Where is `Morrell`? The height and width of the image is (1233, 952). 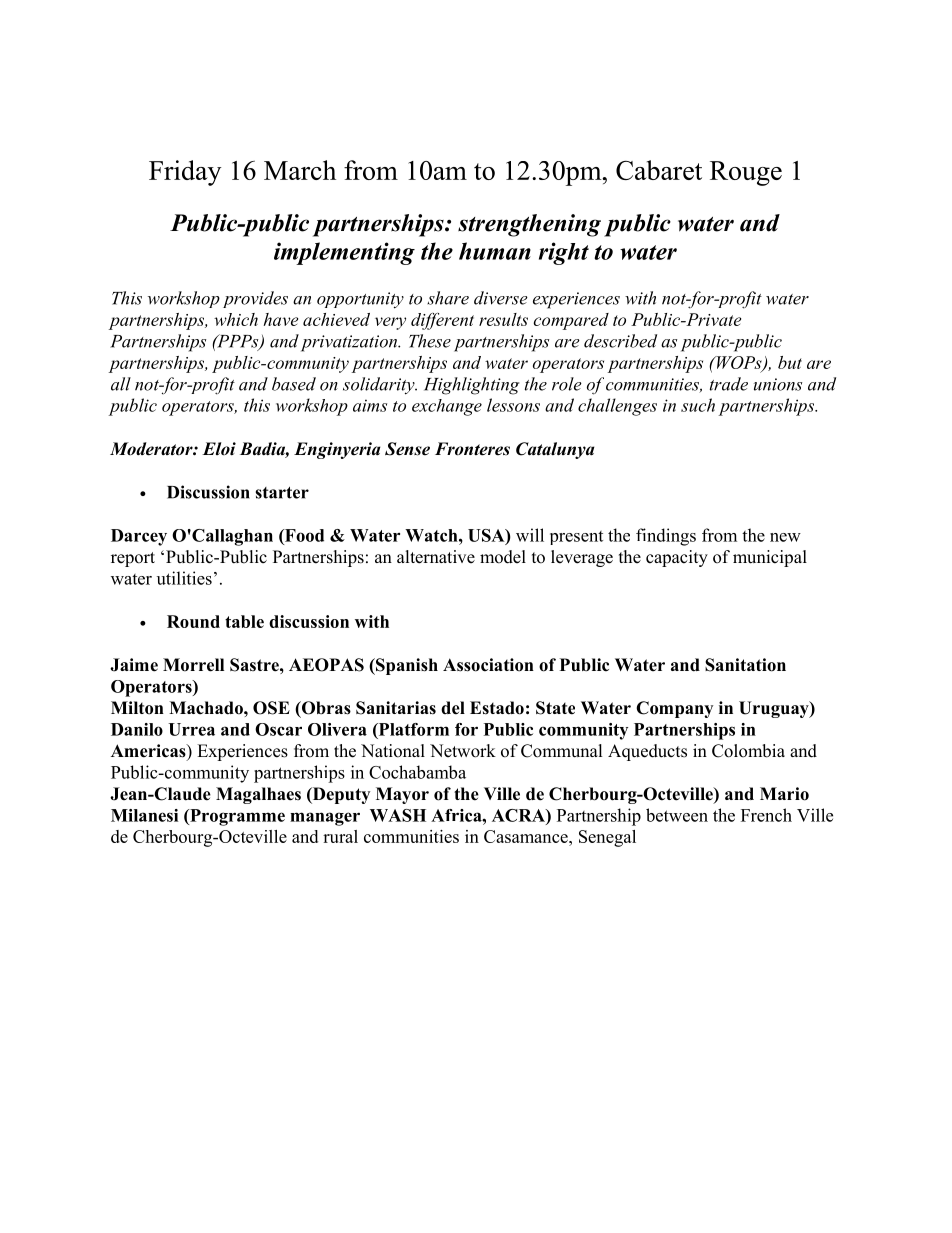
Morrell is located at coordinates (193, 665).
